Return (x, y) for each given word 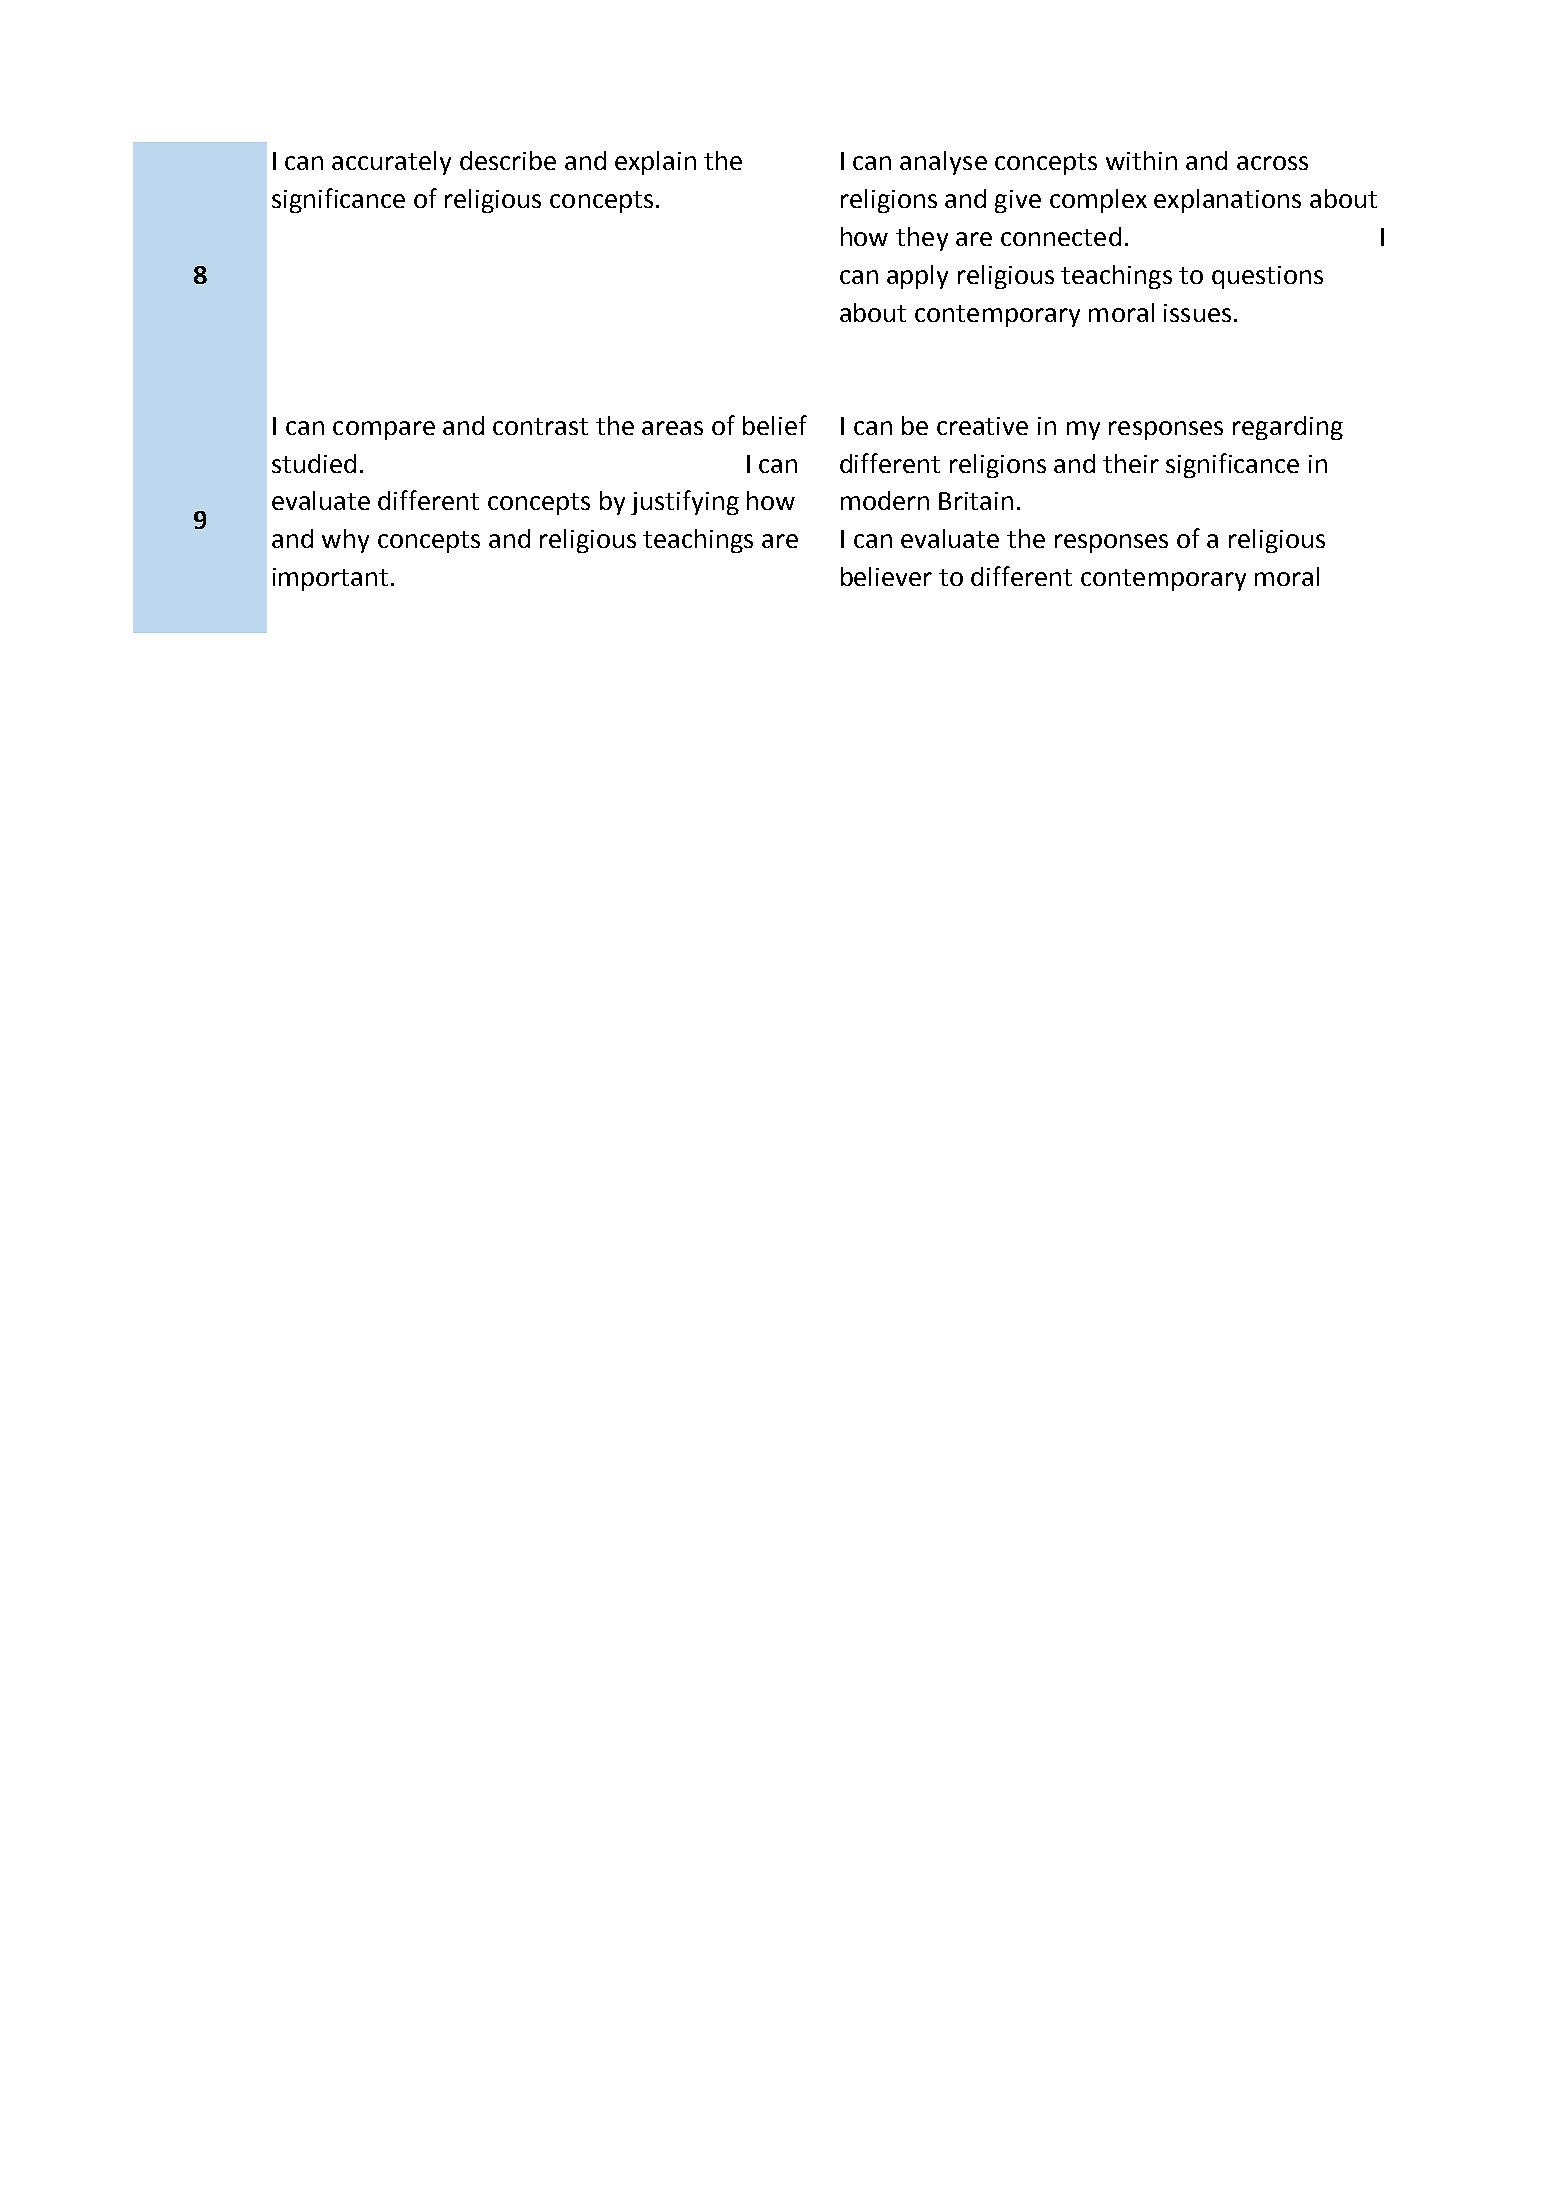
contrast (540, 426)
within (1141, 160)
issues (1197, 313)
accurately (391, 163)
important (330, 579)
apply (917, 277)
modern (885, 500)
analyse (943, 163)
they (922, 239)
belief (775, 425)
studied (314, 463)
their (1131, 463)
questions (1267, 277)
